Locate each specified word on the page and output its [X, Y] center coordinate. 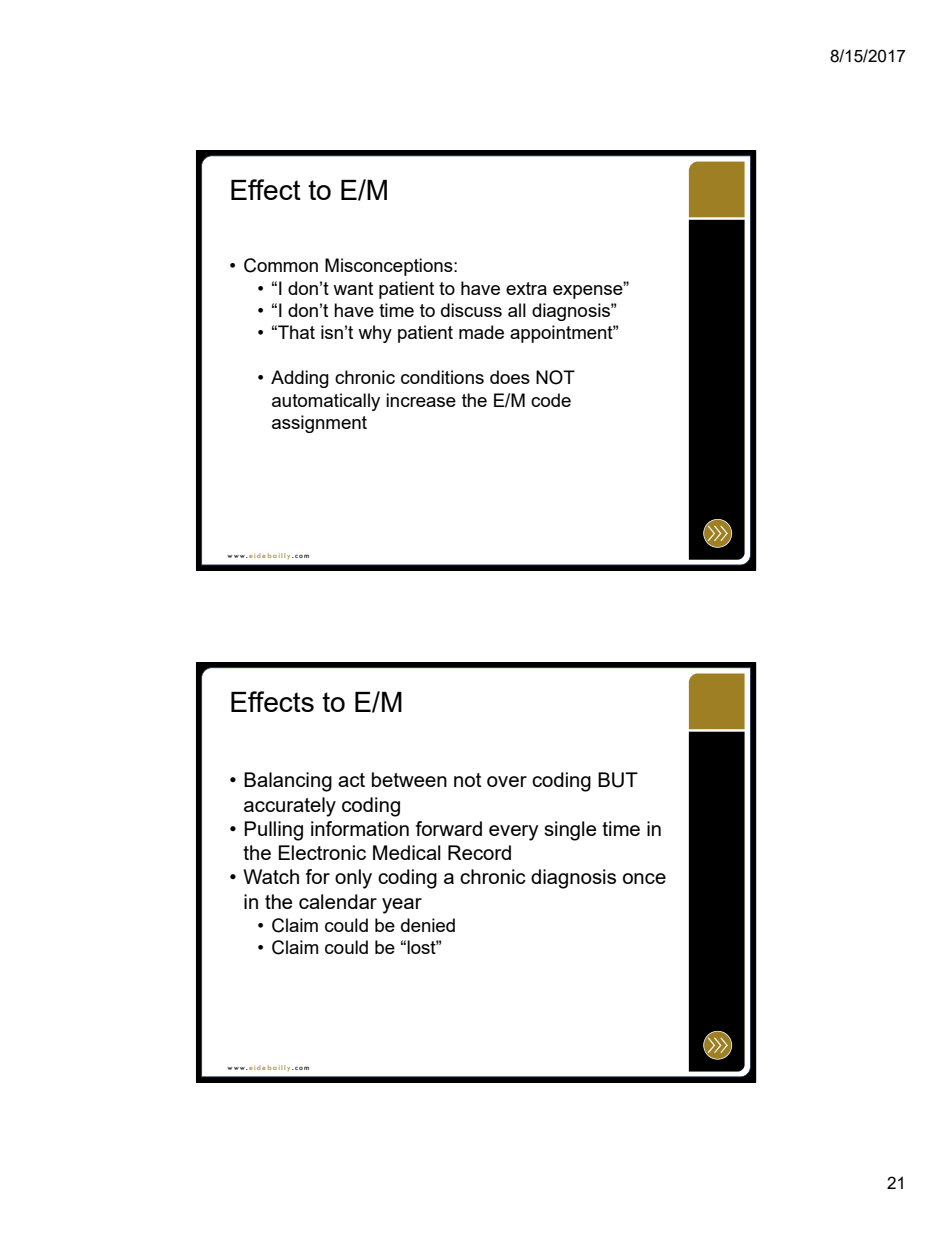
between [409, 779]
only [353, 879]
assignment [319, 424]
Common [281, 265]
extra [526, 288]
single [570, 831]
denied [428, 925]
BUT [618, 780]
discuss [471, 310]
